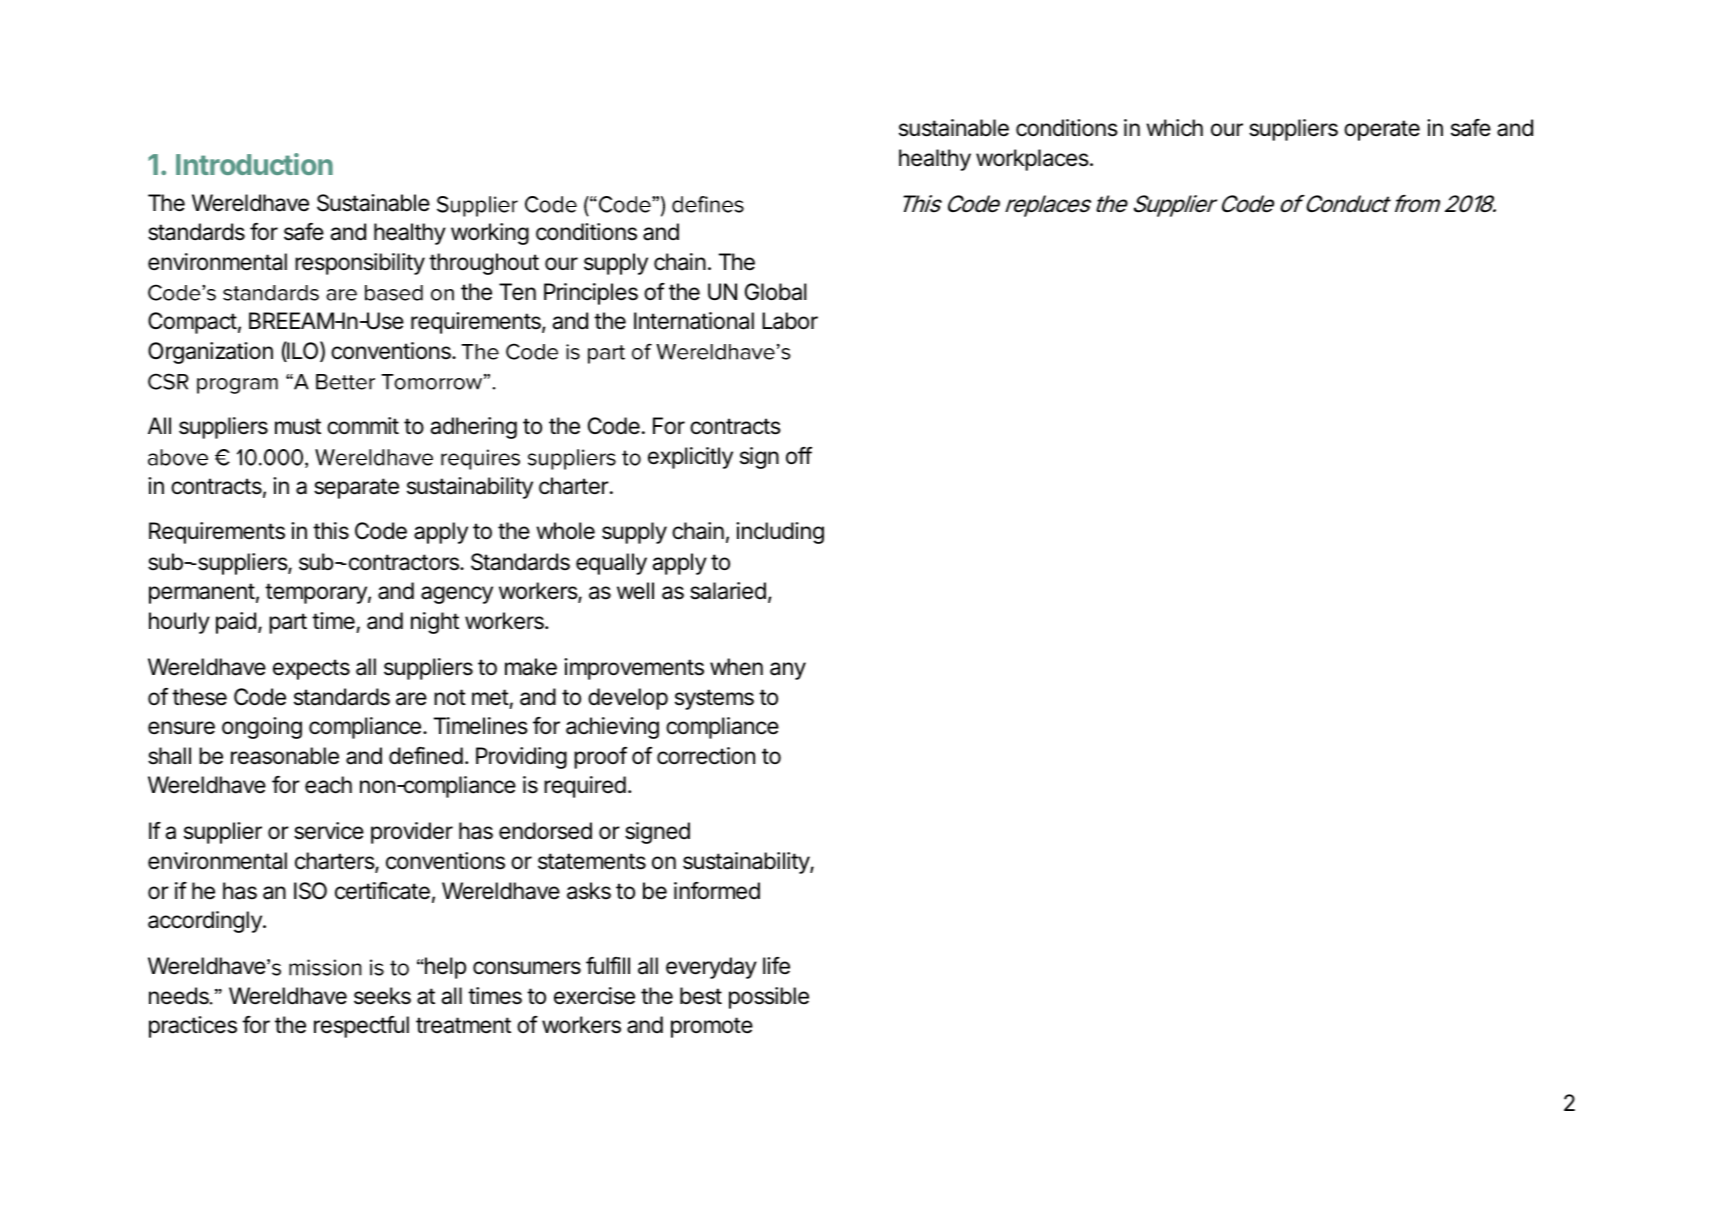  I want to click on including, so click(780, 533).
